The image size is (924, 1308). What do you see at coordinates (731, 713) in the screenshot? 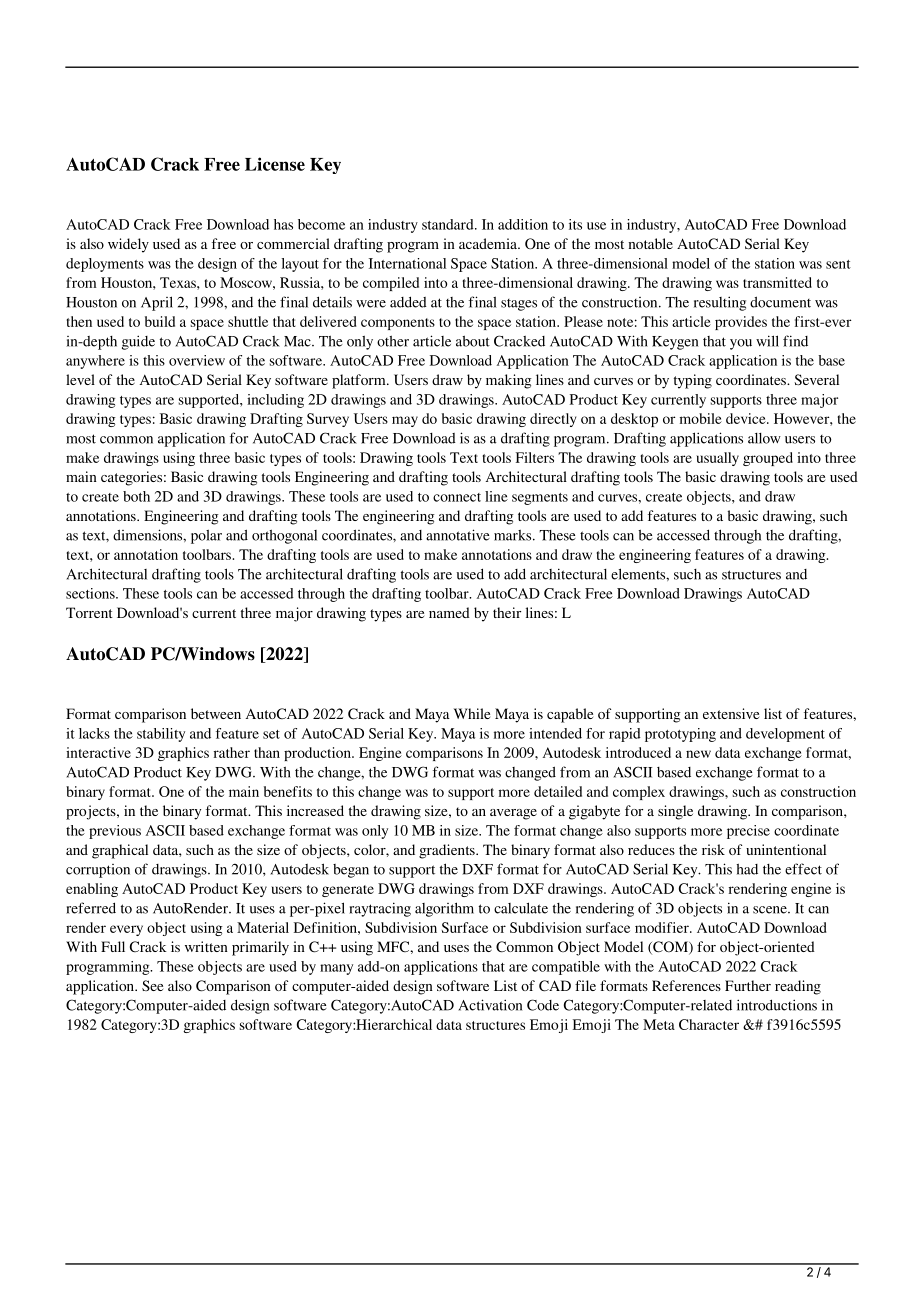
I see `extensive` at bounding box center [731, 713].
